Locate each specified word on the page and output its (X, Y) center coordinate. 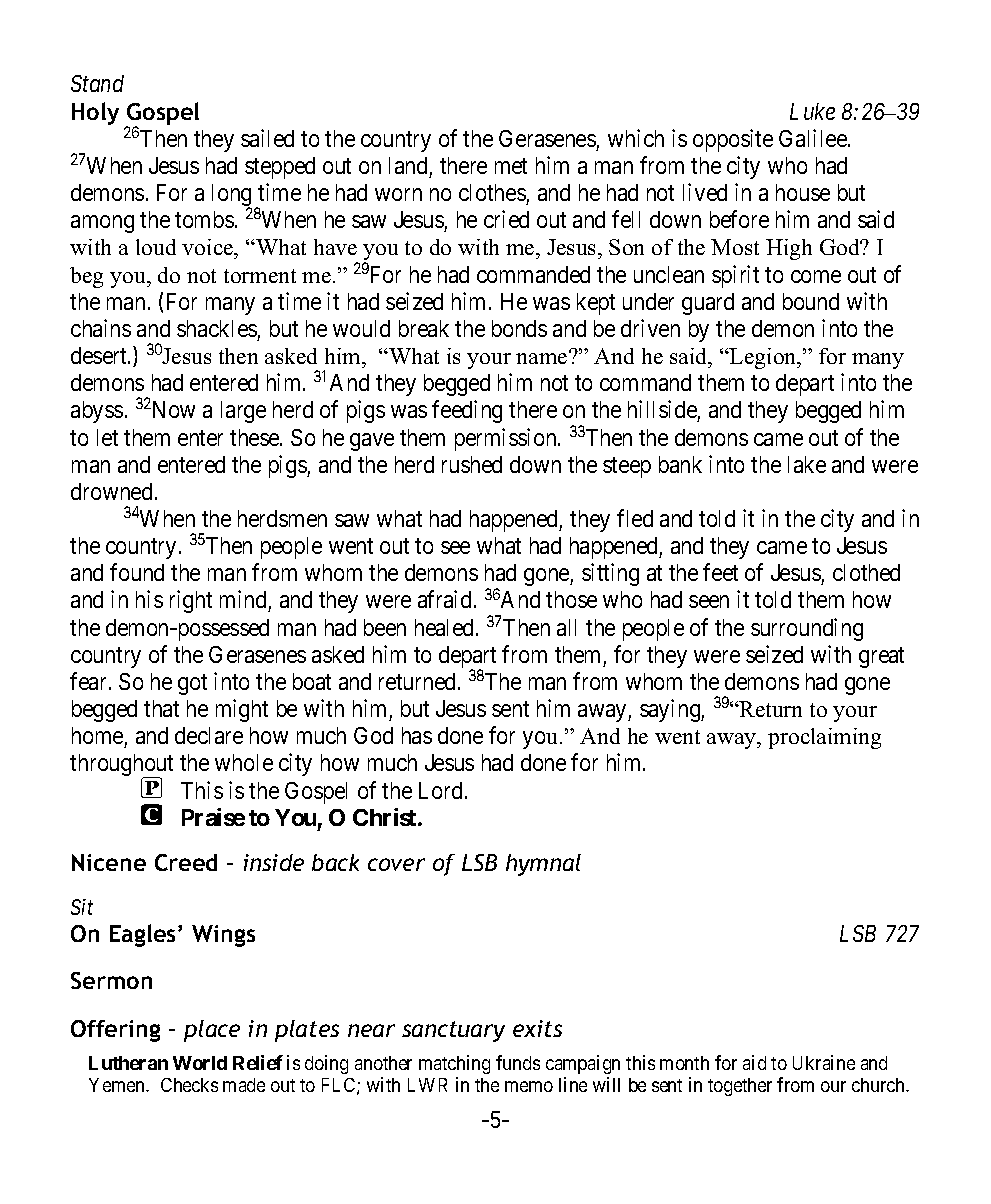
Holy (95, 113)
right (191, 601)
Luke (812, 111)
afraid (444, 599)
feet (720, 572)
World (200, 1063)
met (511, 166)
